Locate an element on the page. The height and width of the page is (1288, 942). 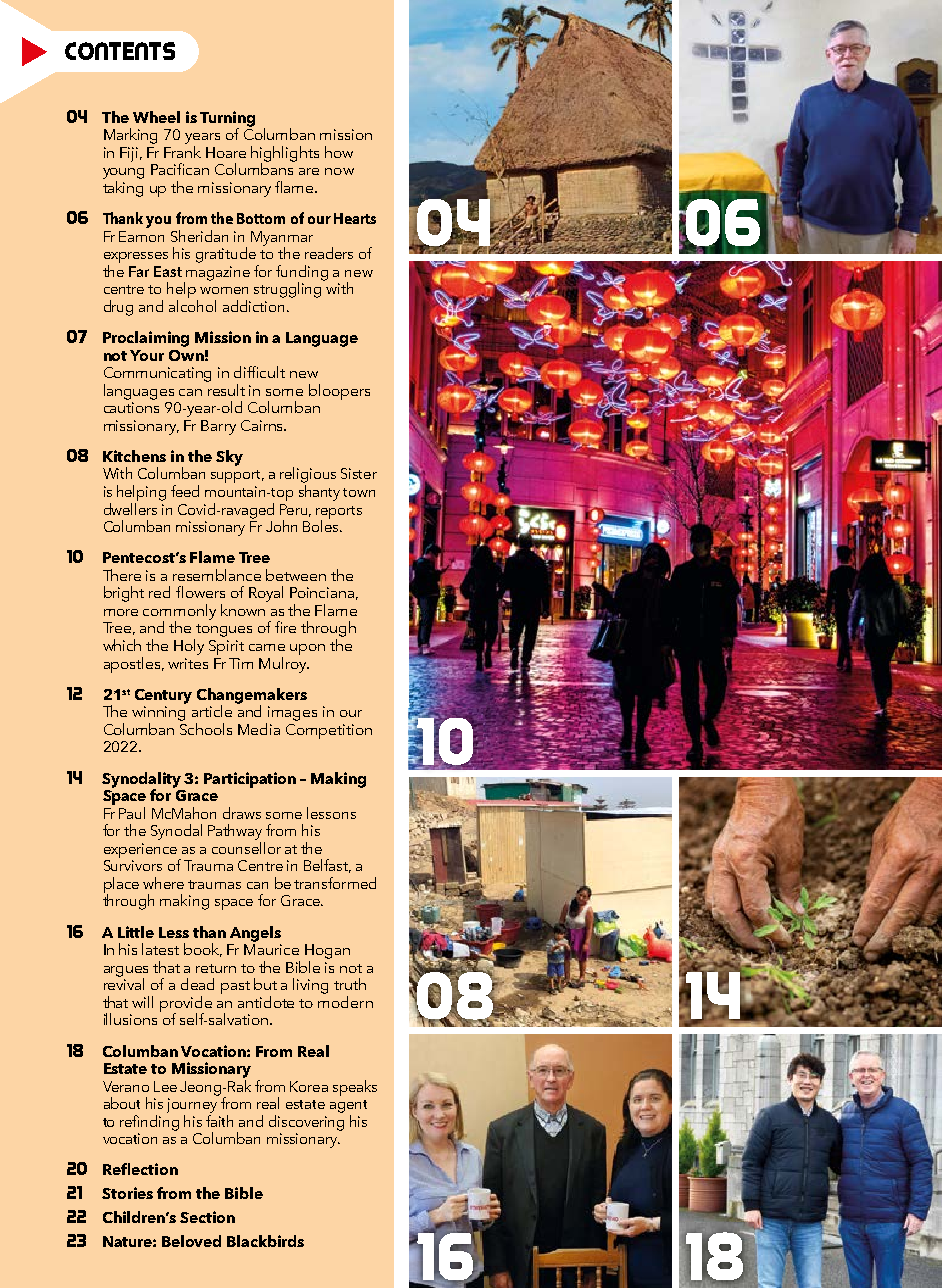
Tim is located at coordinates (241, 663).
